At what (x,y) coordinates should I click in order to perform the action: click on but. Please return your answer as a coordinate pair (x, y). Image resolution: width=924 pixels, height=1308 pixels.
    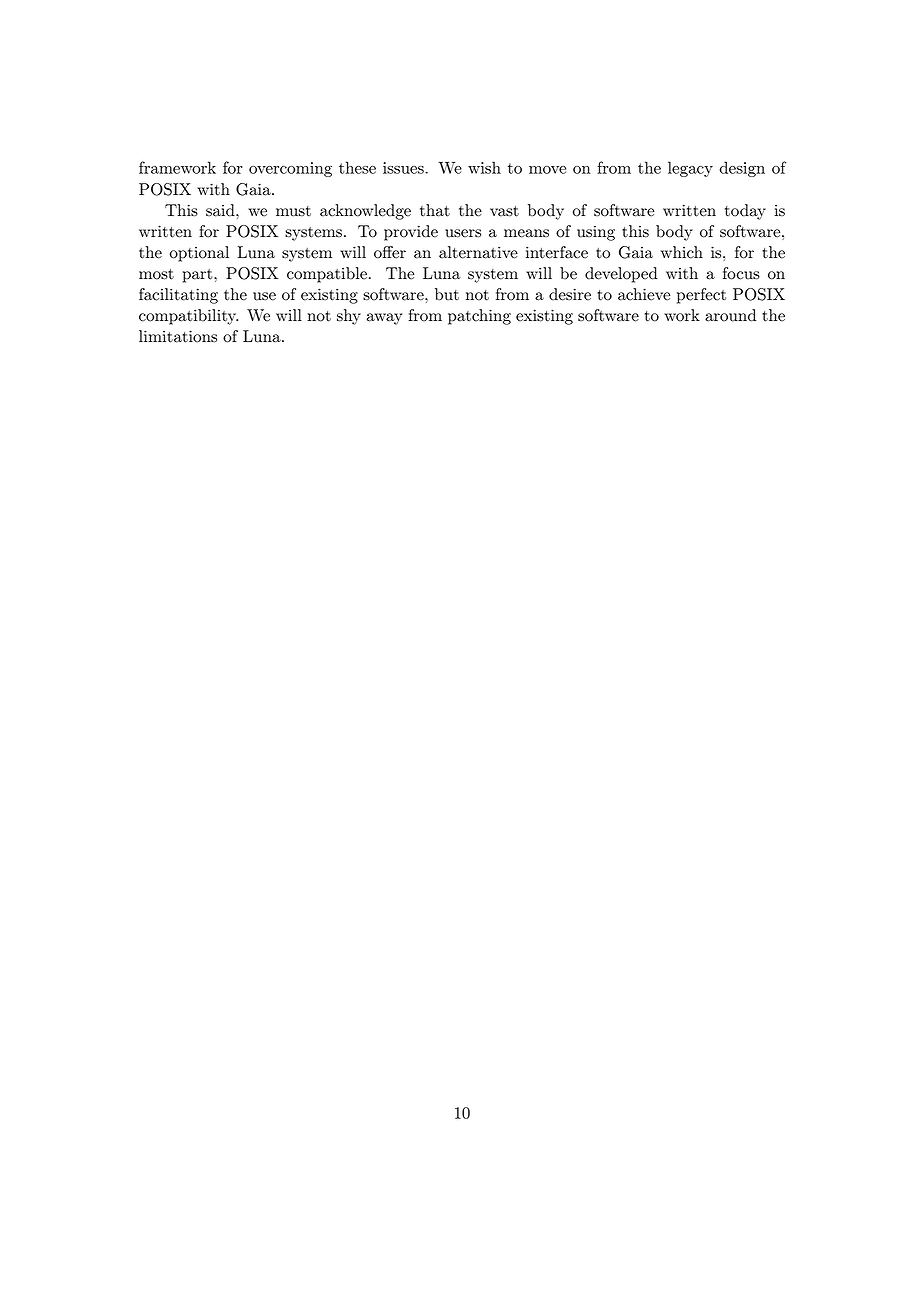
    Looking at the image, I should click on (447, 294).
